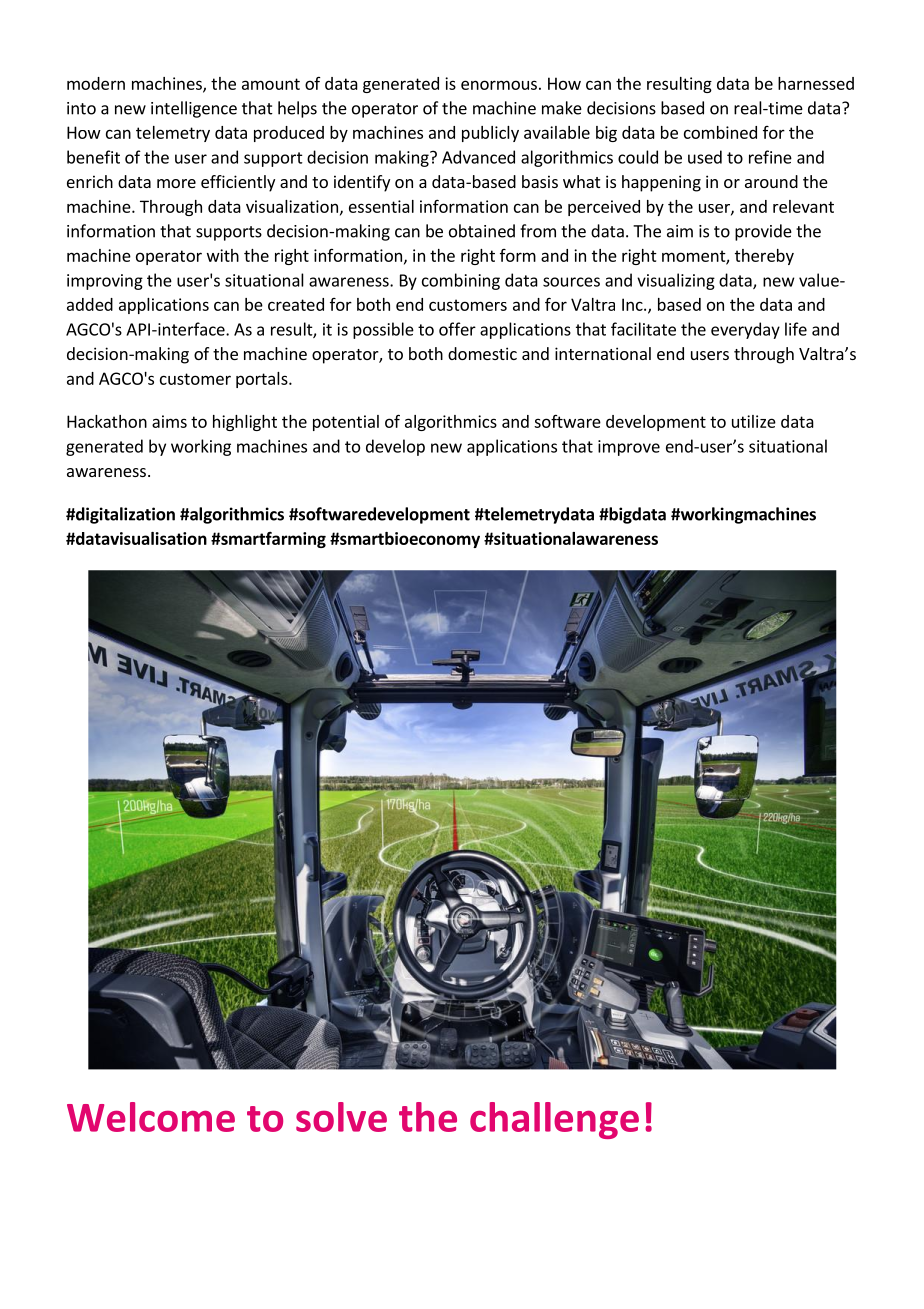  What do you see at coordinates (745, 330) in the image?
I see `everyday` at bounding box center [745, 330].
